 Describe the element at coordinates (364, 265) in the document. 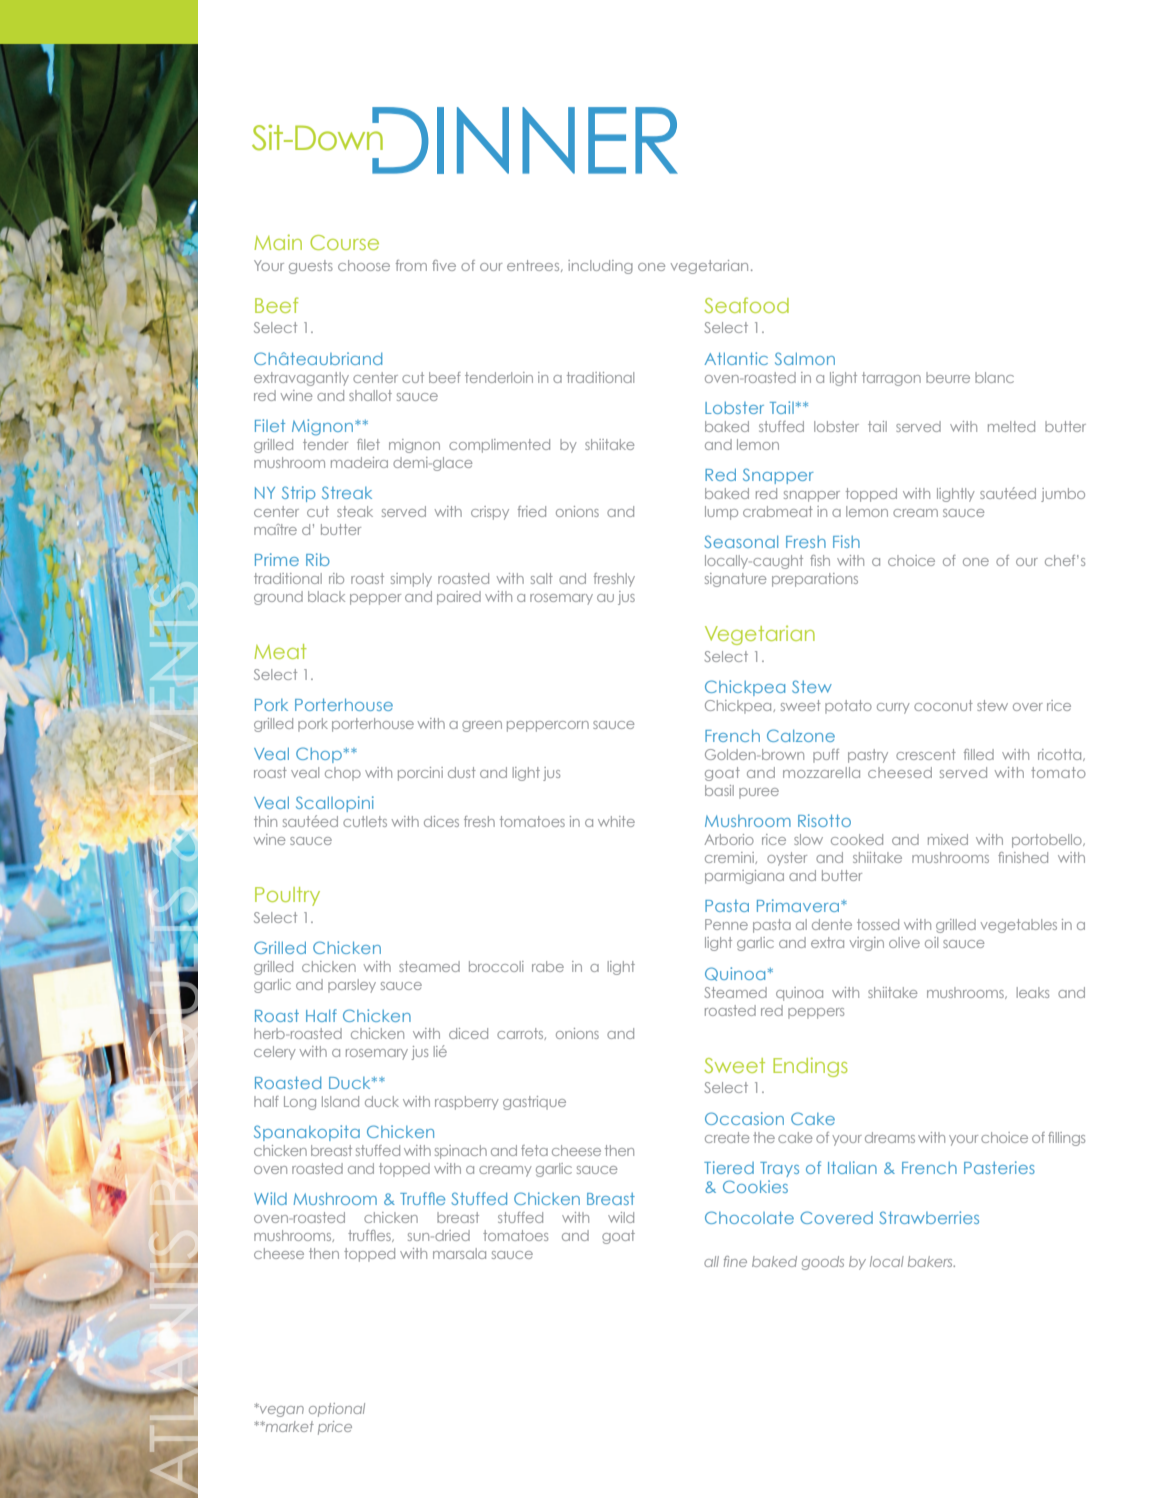

I see `choose` at that location.
